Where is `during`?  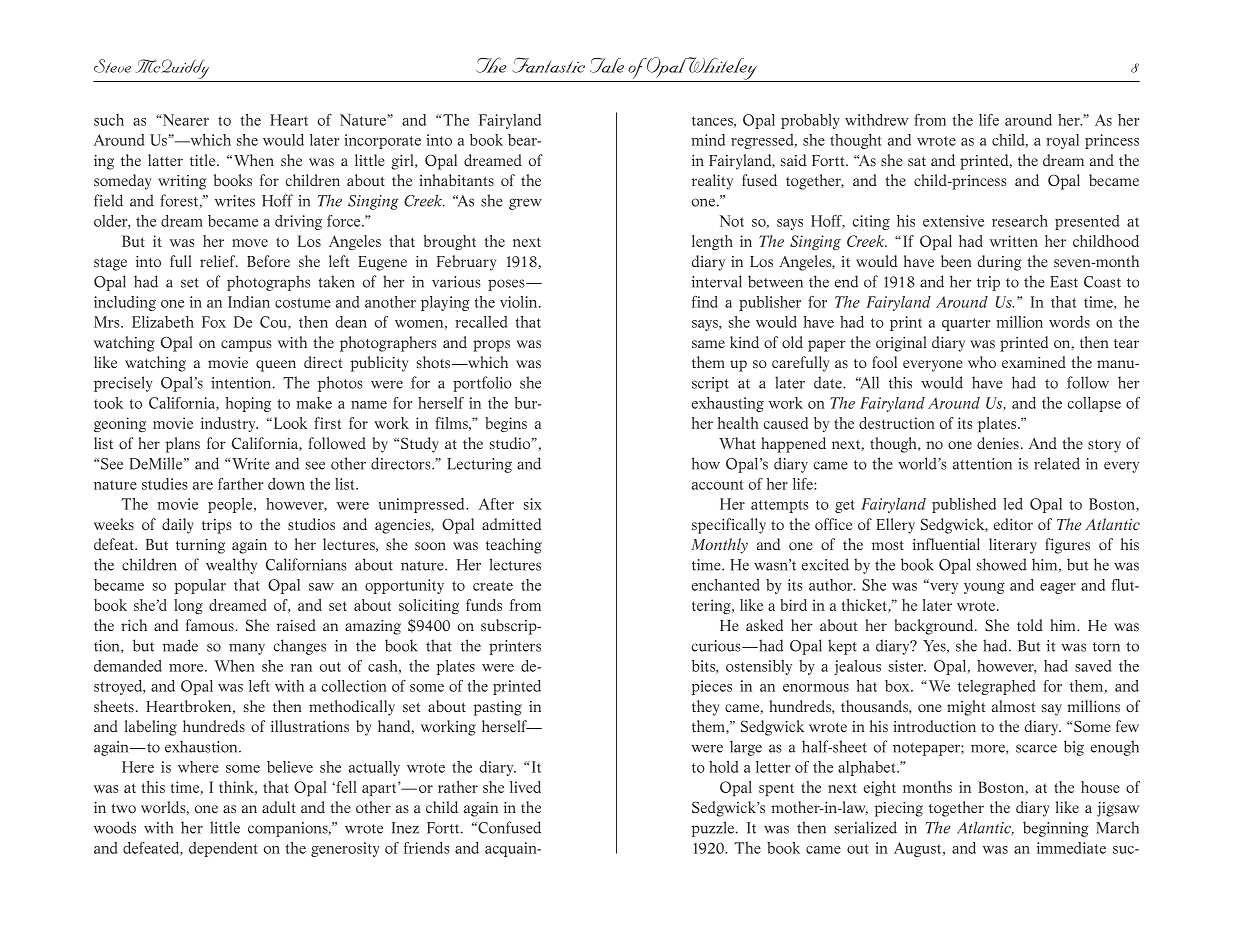
during is located at coordinates (1000, 263).
